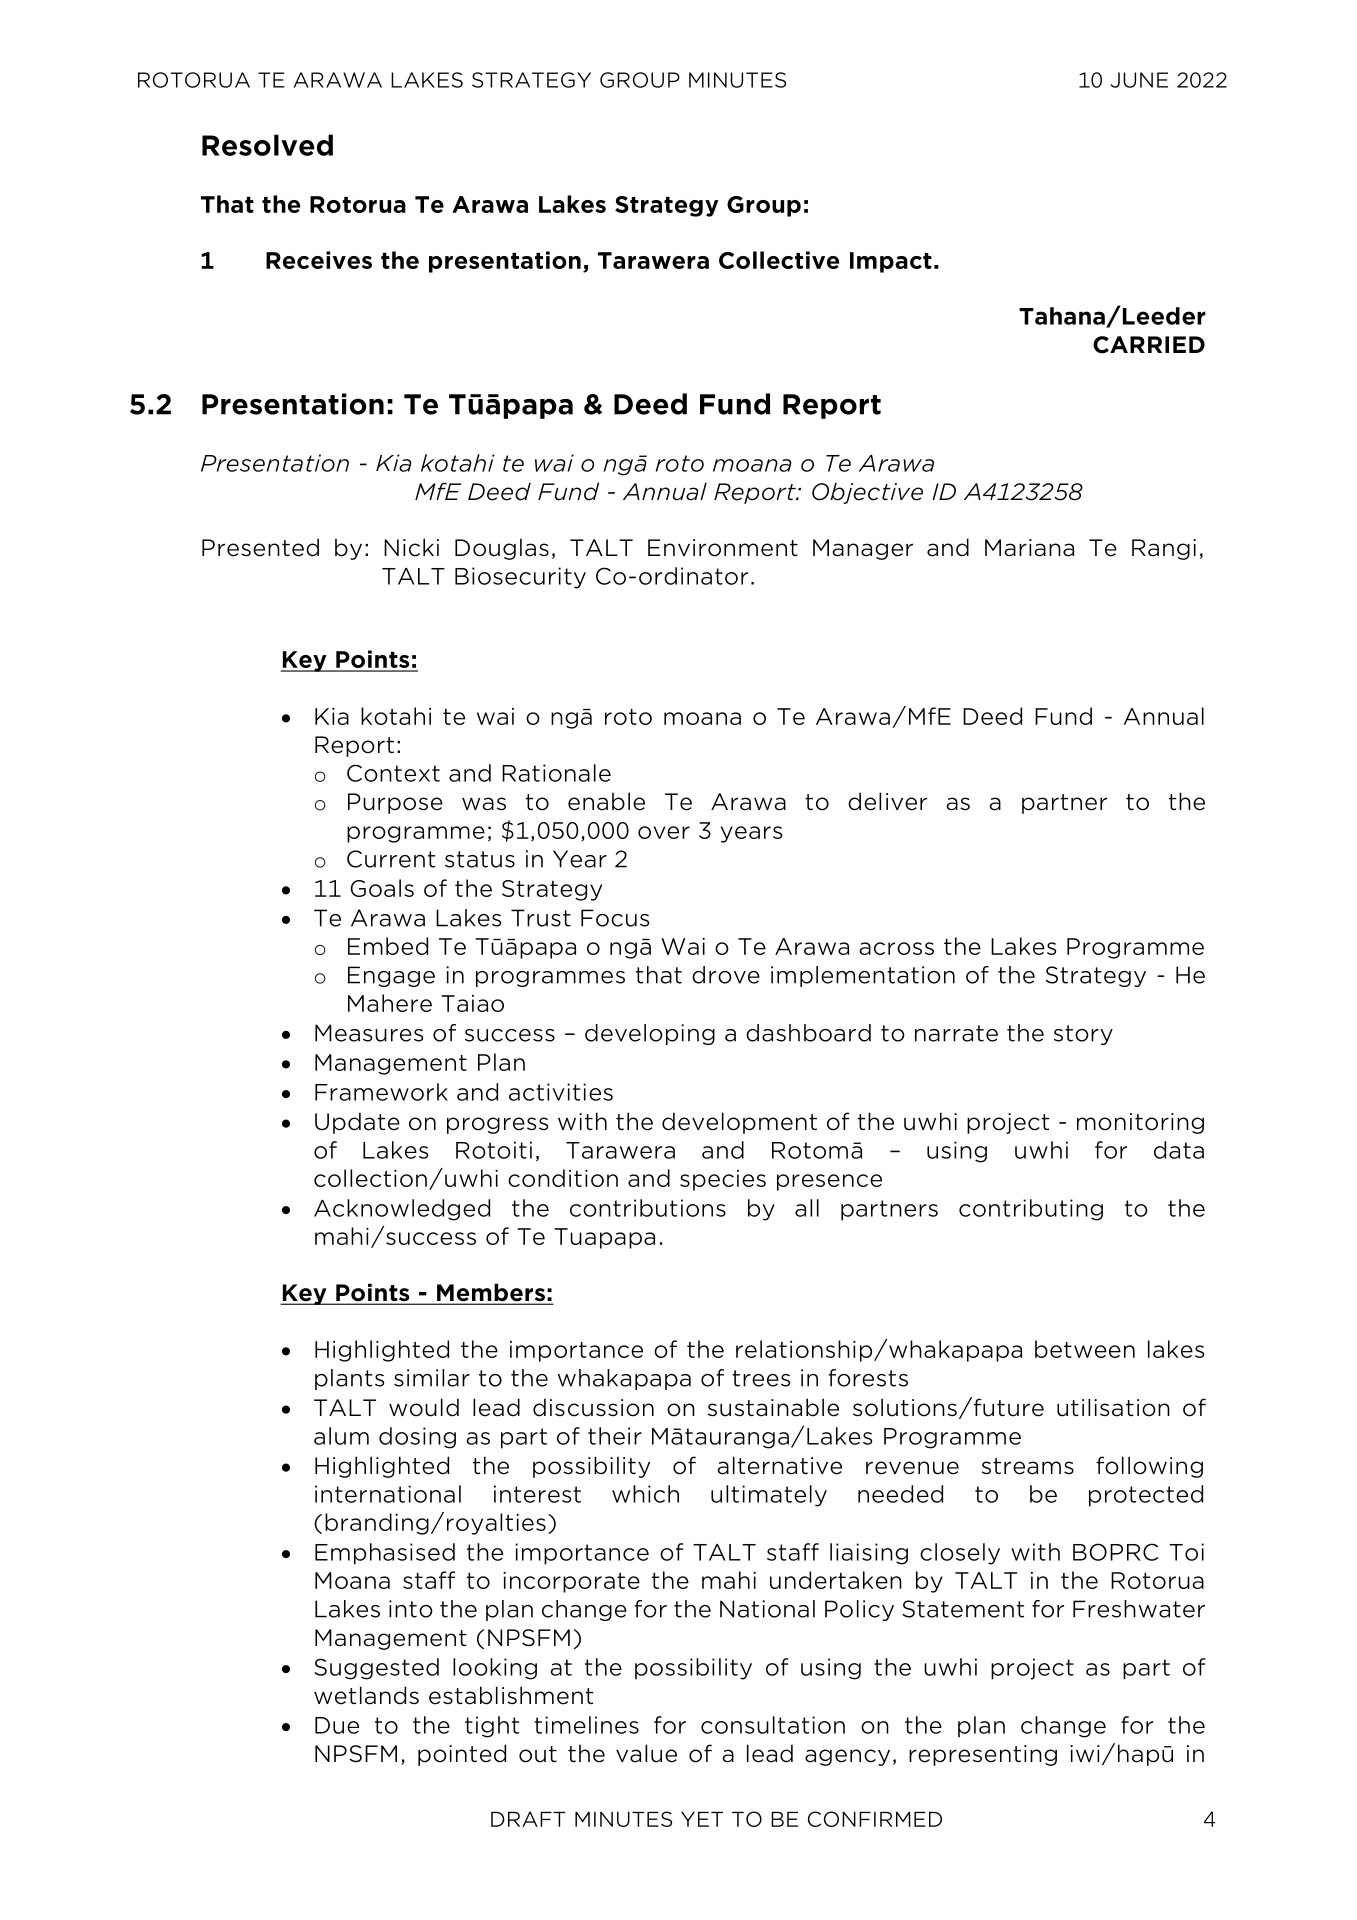  What do you see at coordinates (267, 145) in the screenshot?
I see `Resolved` at bounding box center [267, 145].
